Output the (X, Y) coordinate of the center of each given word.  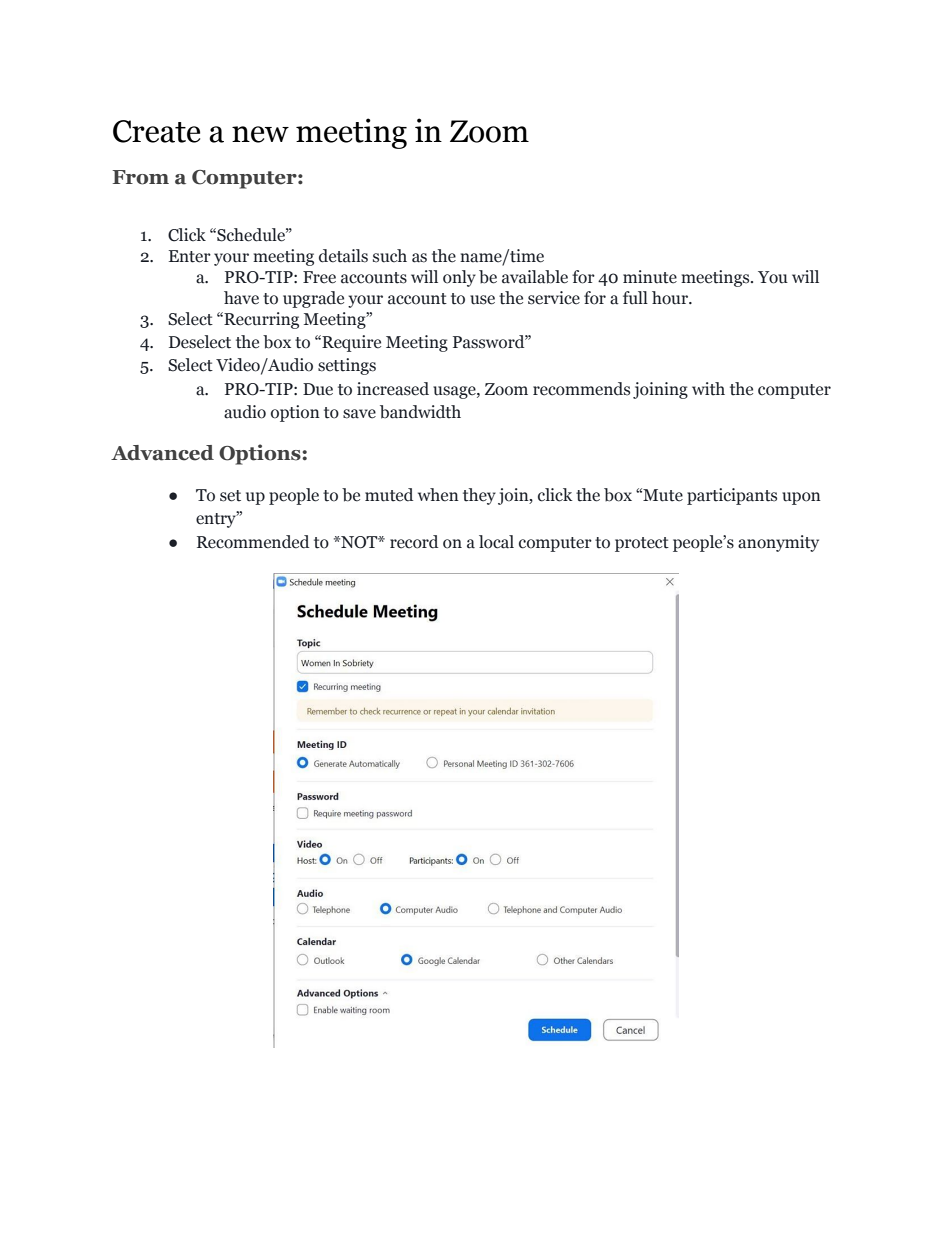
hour (671, 298)
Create (156, 131)
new (260, 134)
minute (650, 277)
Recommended (253, 542)
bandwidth (420, 412)
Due (318, 389)
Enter (190, 256)
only (459, 278)
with (708, 389)
